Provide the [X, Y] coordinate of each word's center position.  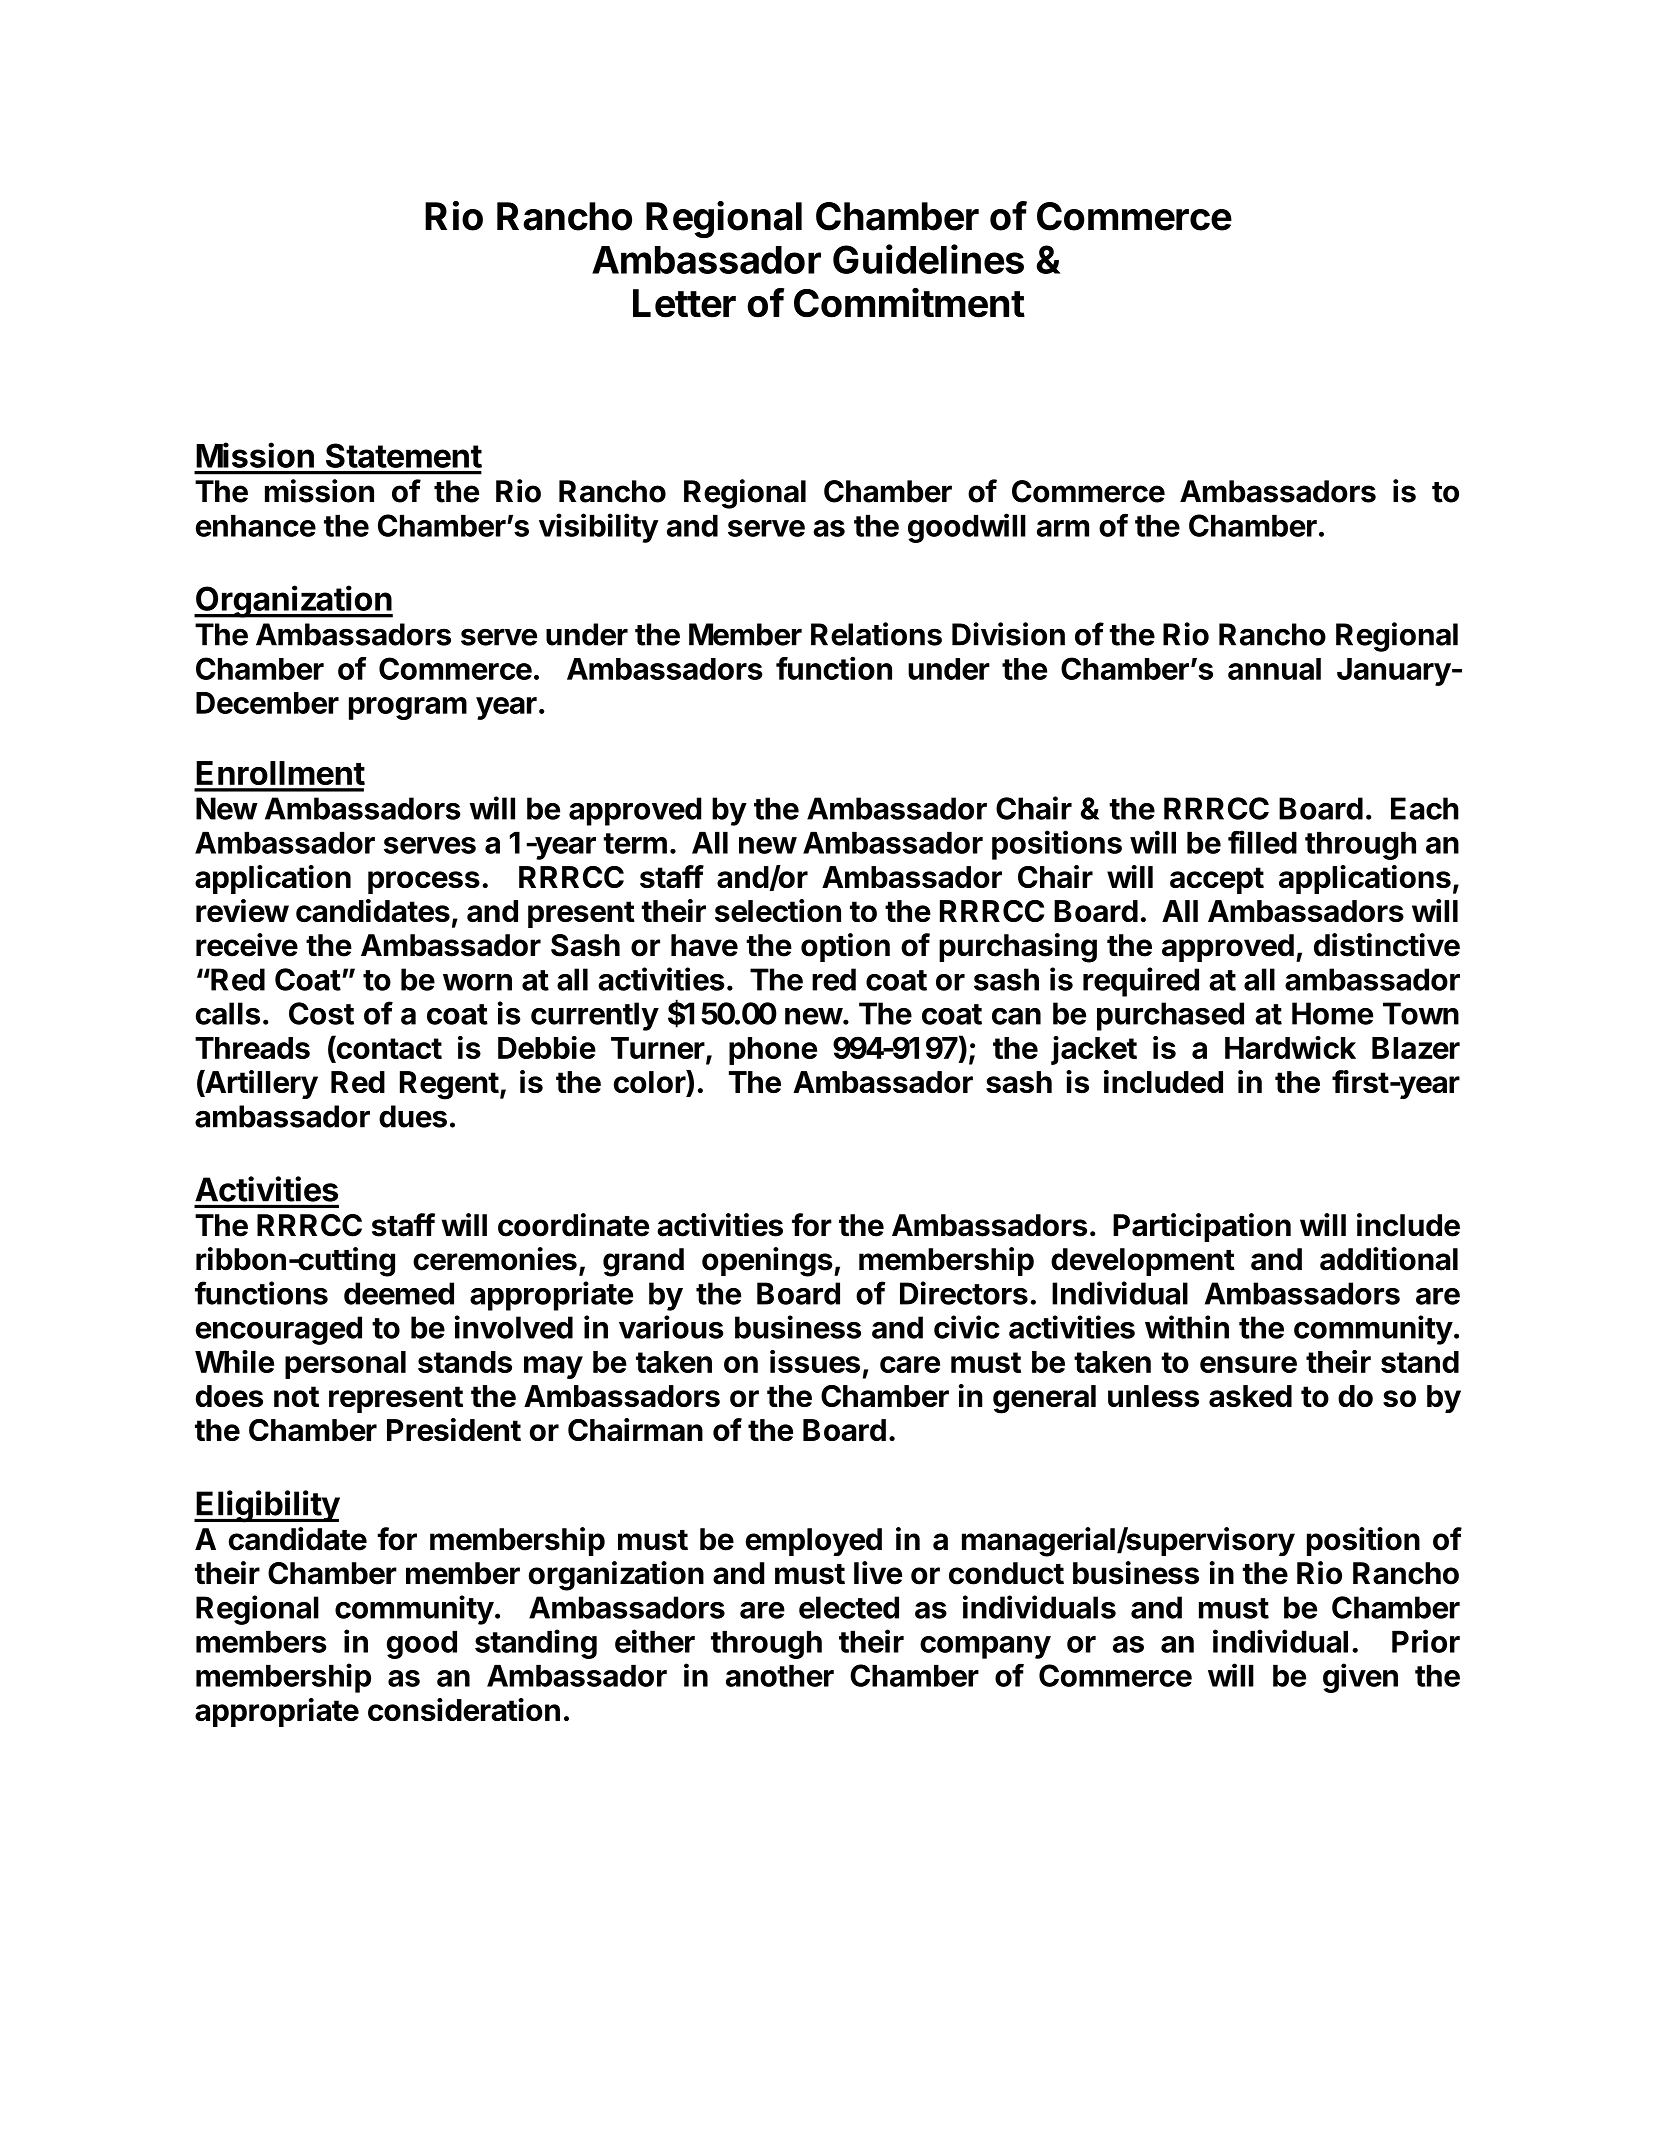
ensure [1248, 1364]
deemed [399, 1293]
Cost [321, 1013]
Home [1332, 1013]
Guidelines [928, 259]
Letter [684, 303]
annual [1274, 669]
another [780, 1675]
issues [815, 1361]
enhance [256, 525]
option [845, 947]
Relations [876, 634]
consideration [464, 1709]
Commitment [909, 302]
